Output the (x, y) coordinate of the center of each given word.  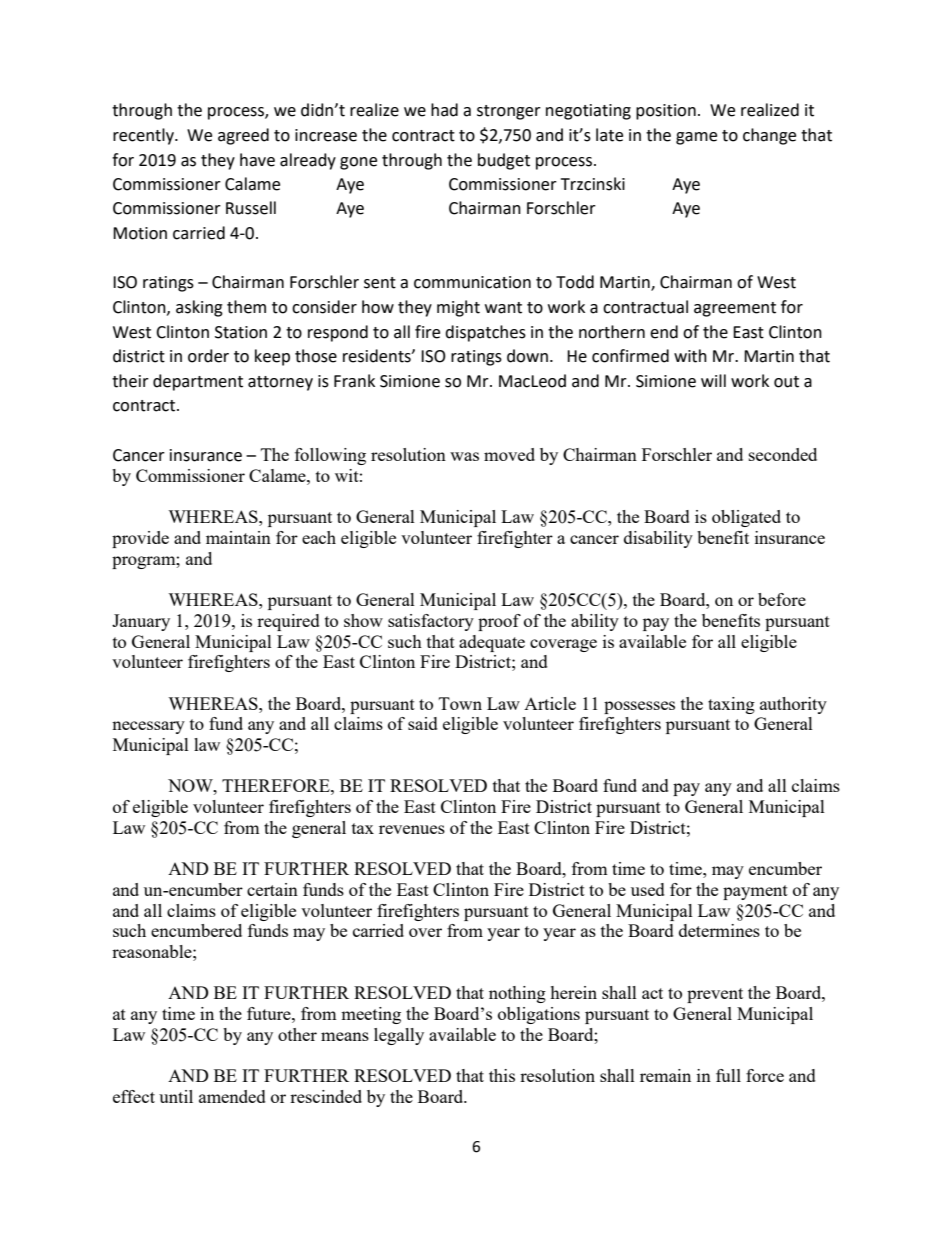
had (444, 110)
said (423, 723)
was (464, 456)
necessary (148, 727)
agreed (243, 136)
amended (232, 1096)
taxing (731, 705)
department (198, 382)
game (696, 138)
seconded (783, 454)
